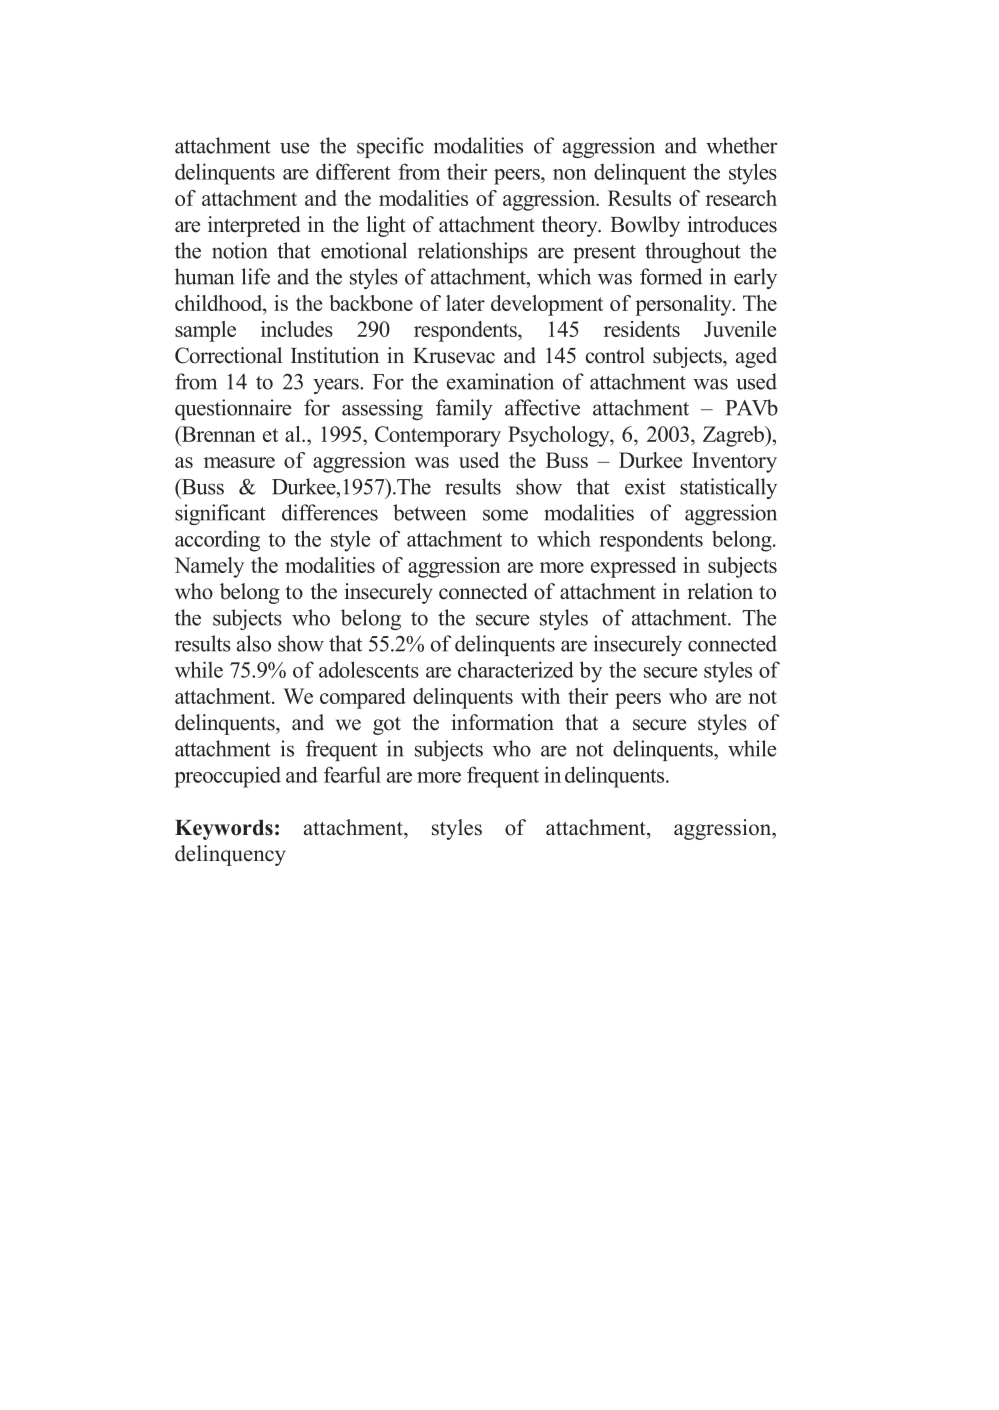 Image resolution: width=999 pixels, height=1410 pixels. What do you see at coordinates (353, 171) in the screenshot?
I see `different` at bounding box center [353, 171].
